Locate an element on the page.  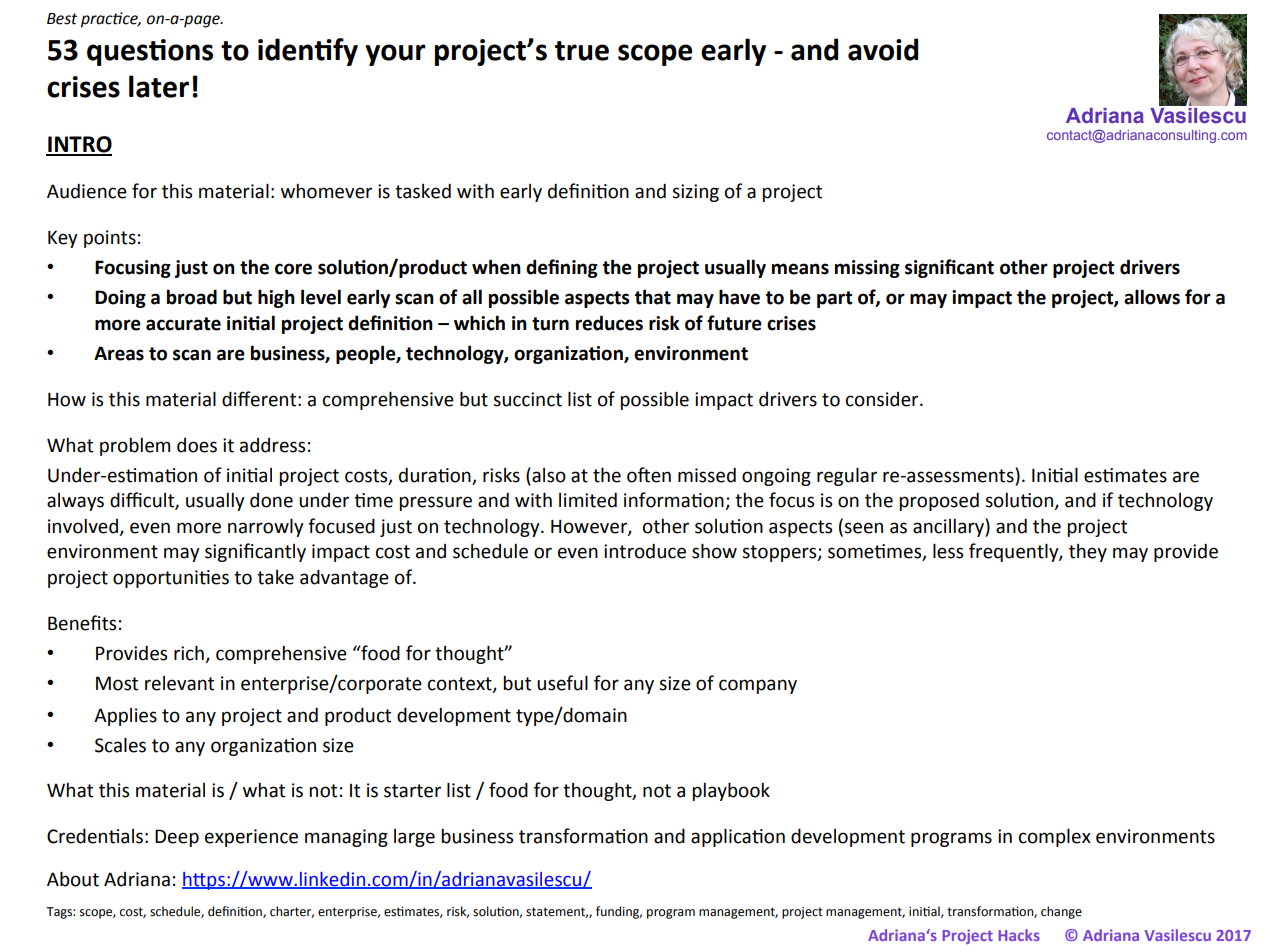
rich is located at coordinates (189, 653).
